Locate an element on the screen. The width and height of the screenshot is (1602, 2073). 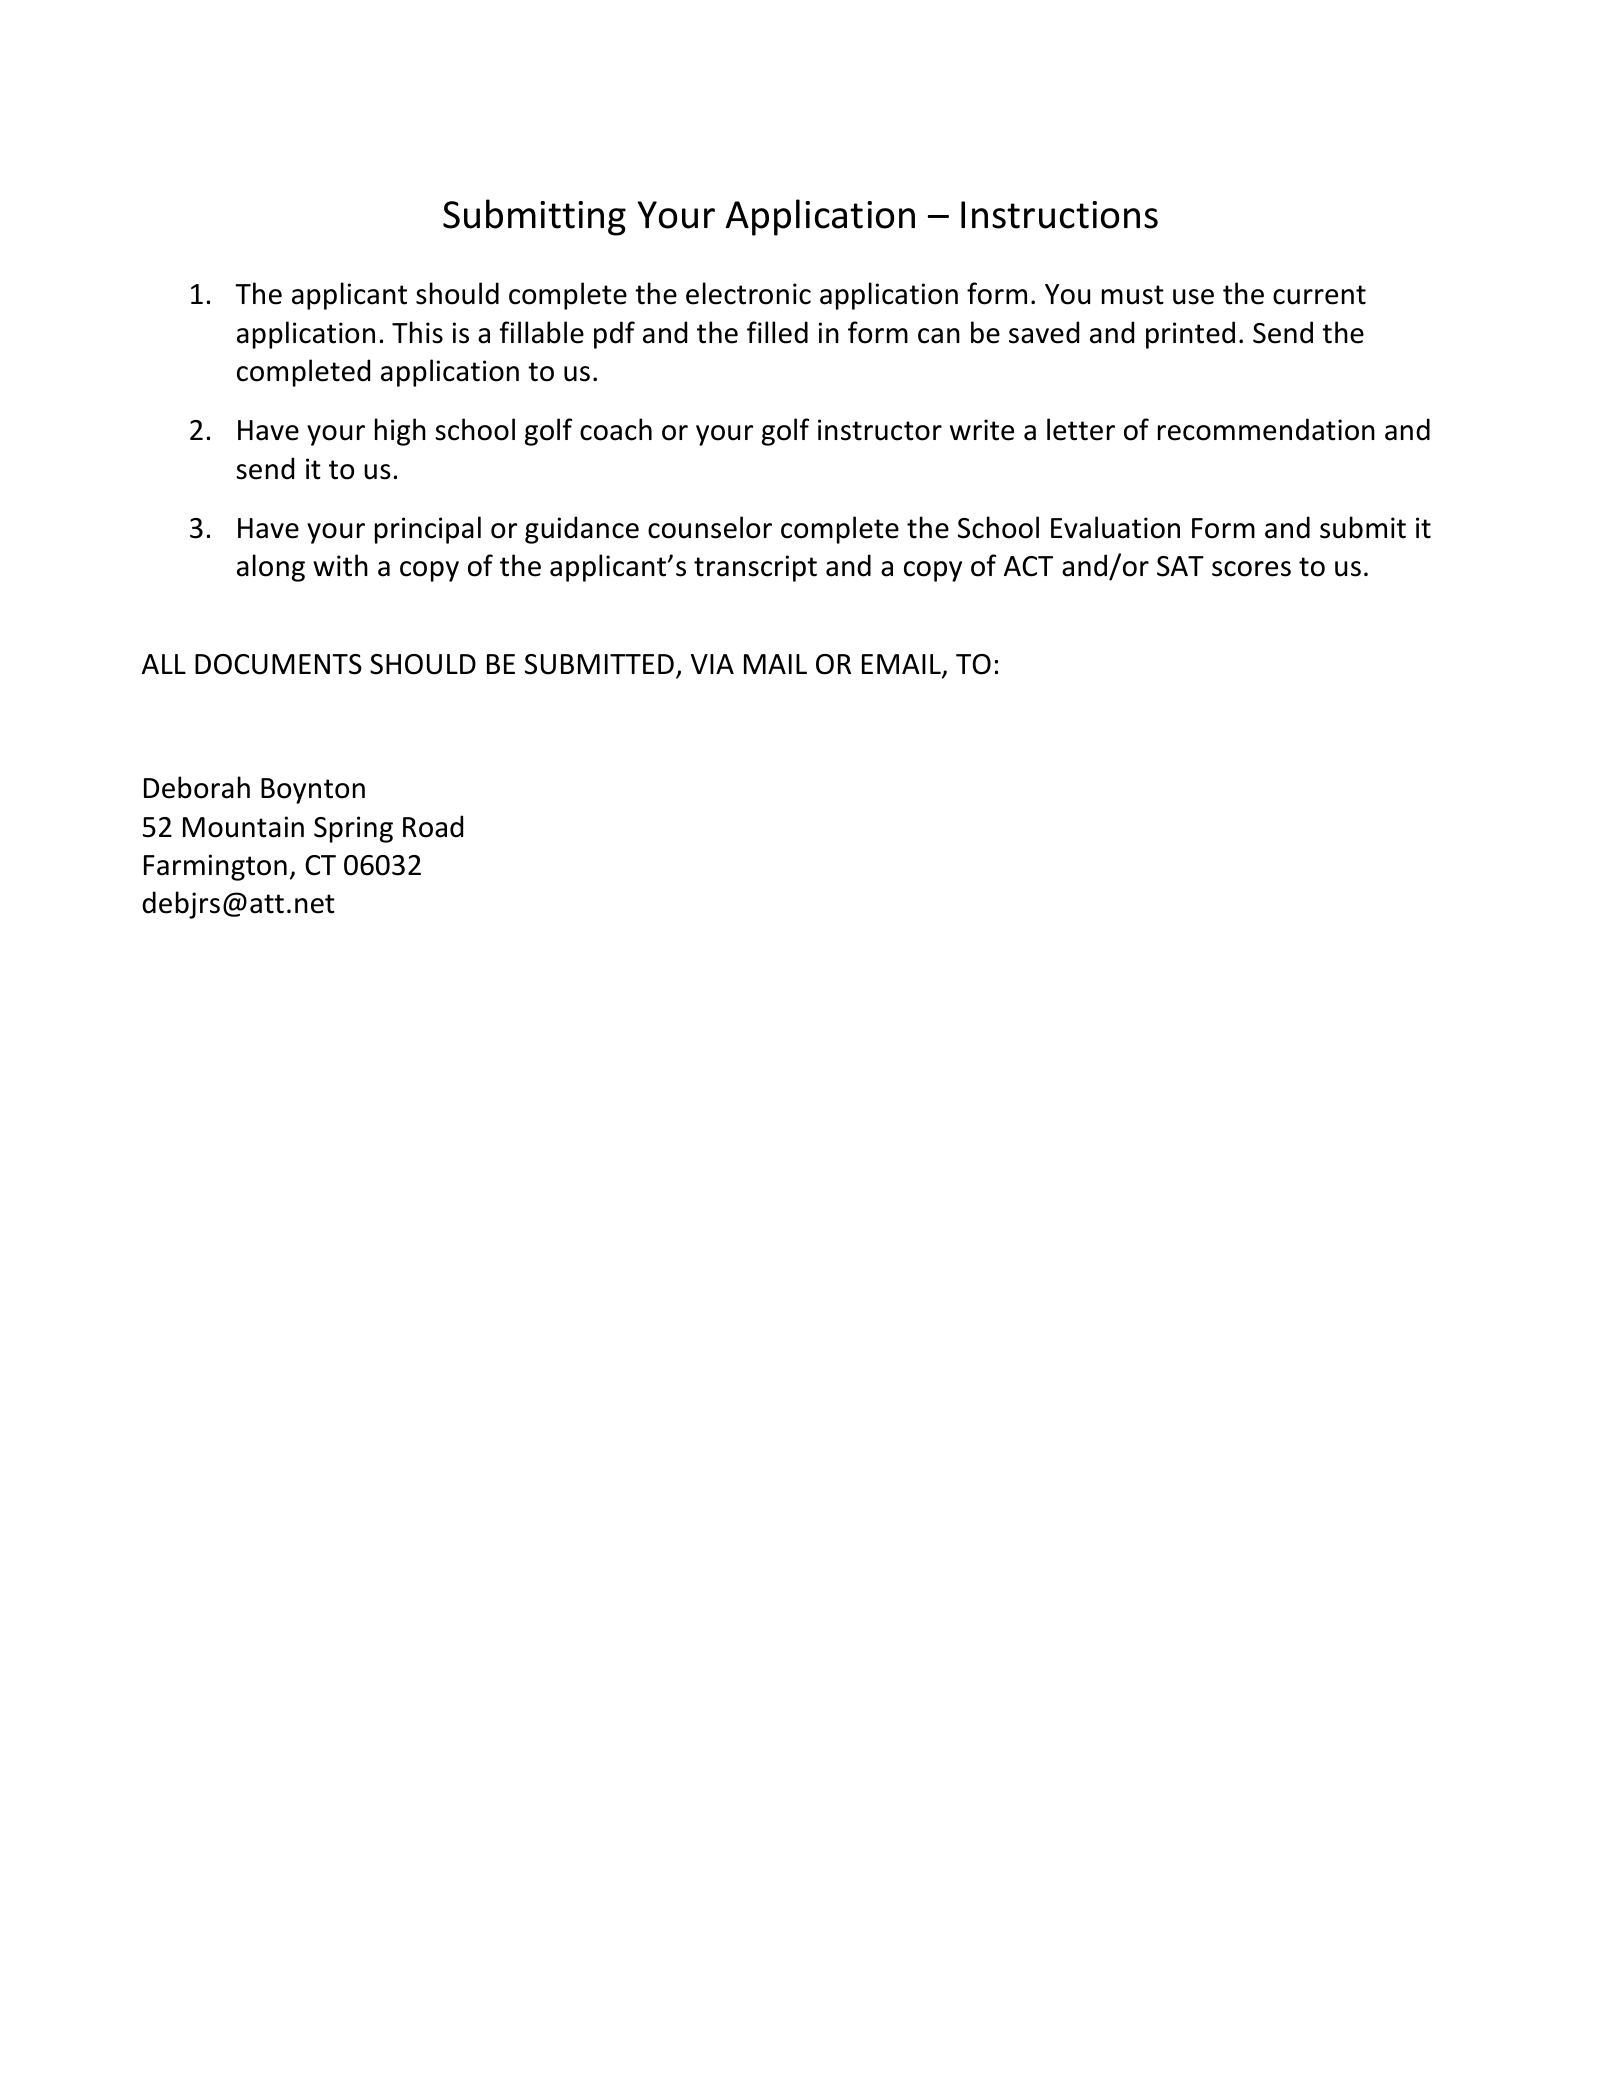
This is located at coordinates (417, 332).
